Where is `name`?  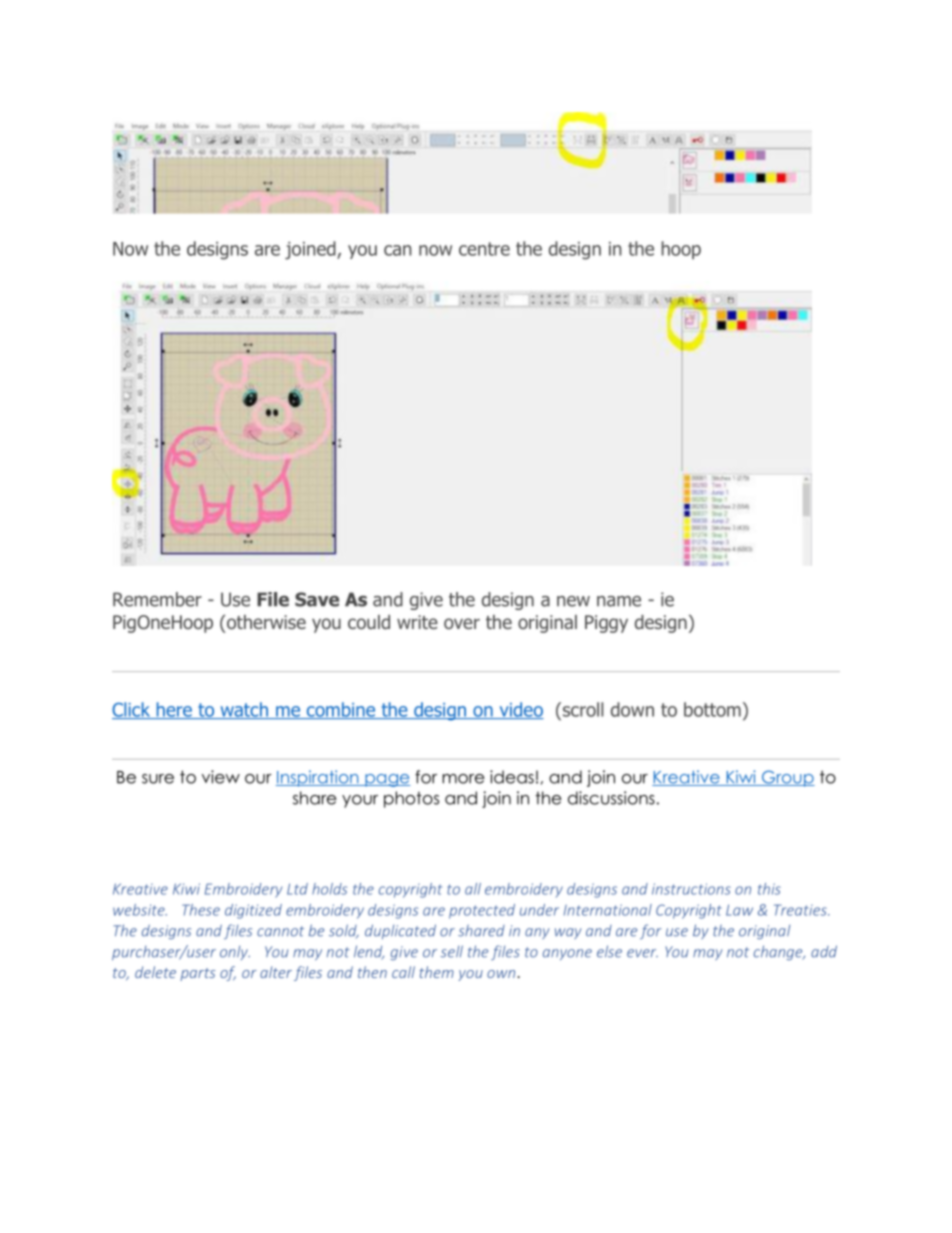 name is located at coordinates (619, 601).
